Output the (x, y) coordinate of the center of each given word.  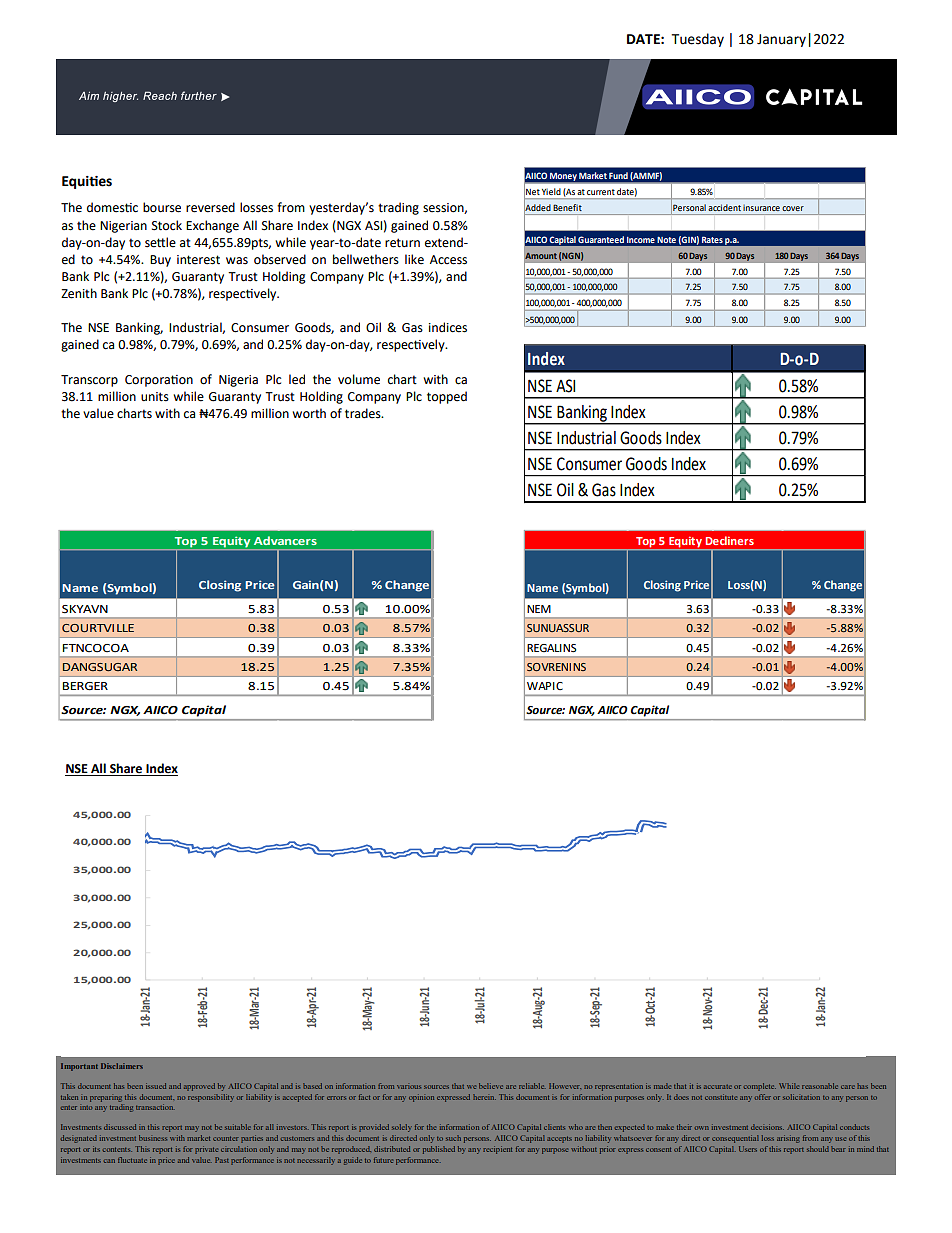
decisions (767, 1127)
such (453, 1138)
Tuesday (698, 40)
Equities (87, 182)
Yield (551, 191)
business (153, 1138)
